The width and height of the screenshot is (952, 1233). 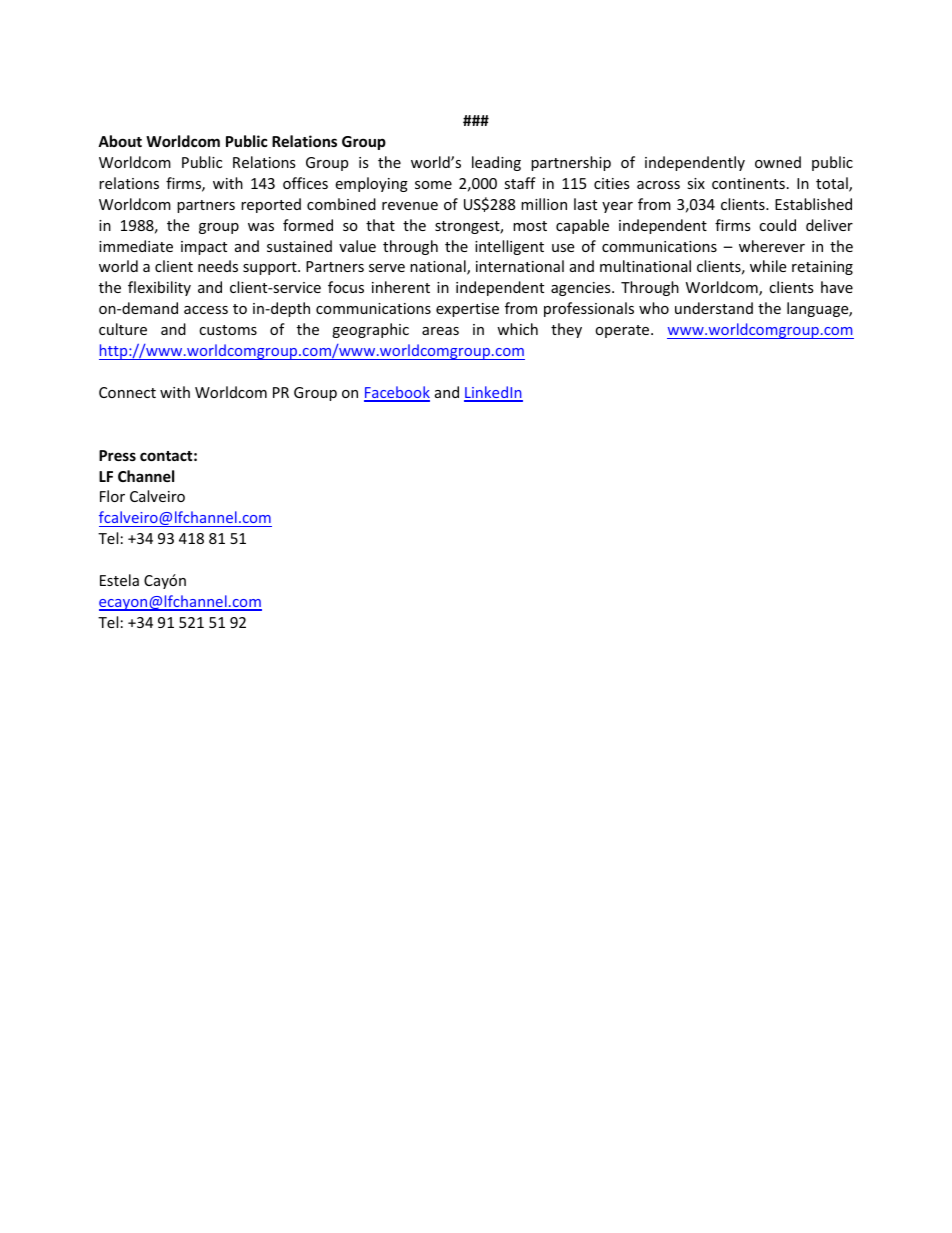 I want to click on could, so click(x=777, y=225).
